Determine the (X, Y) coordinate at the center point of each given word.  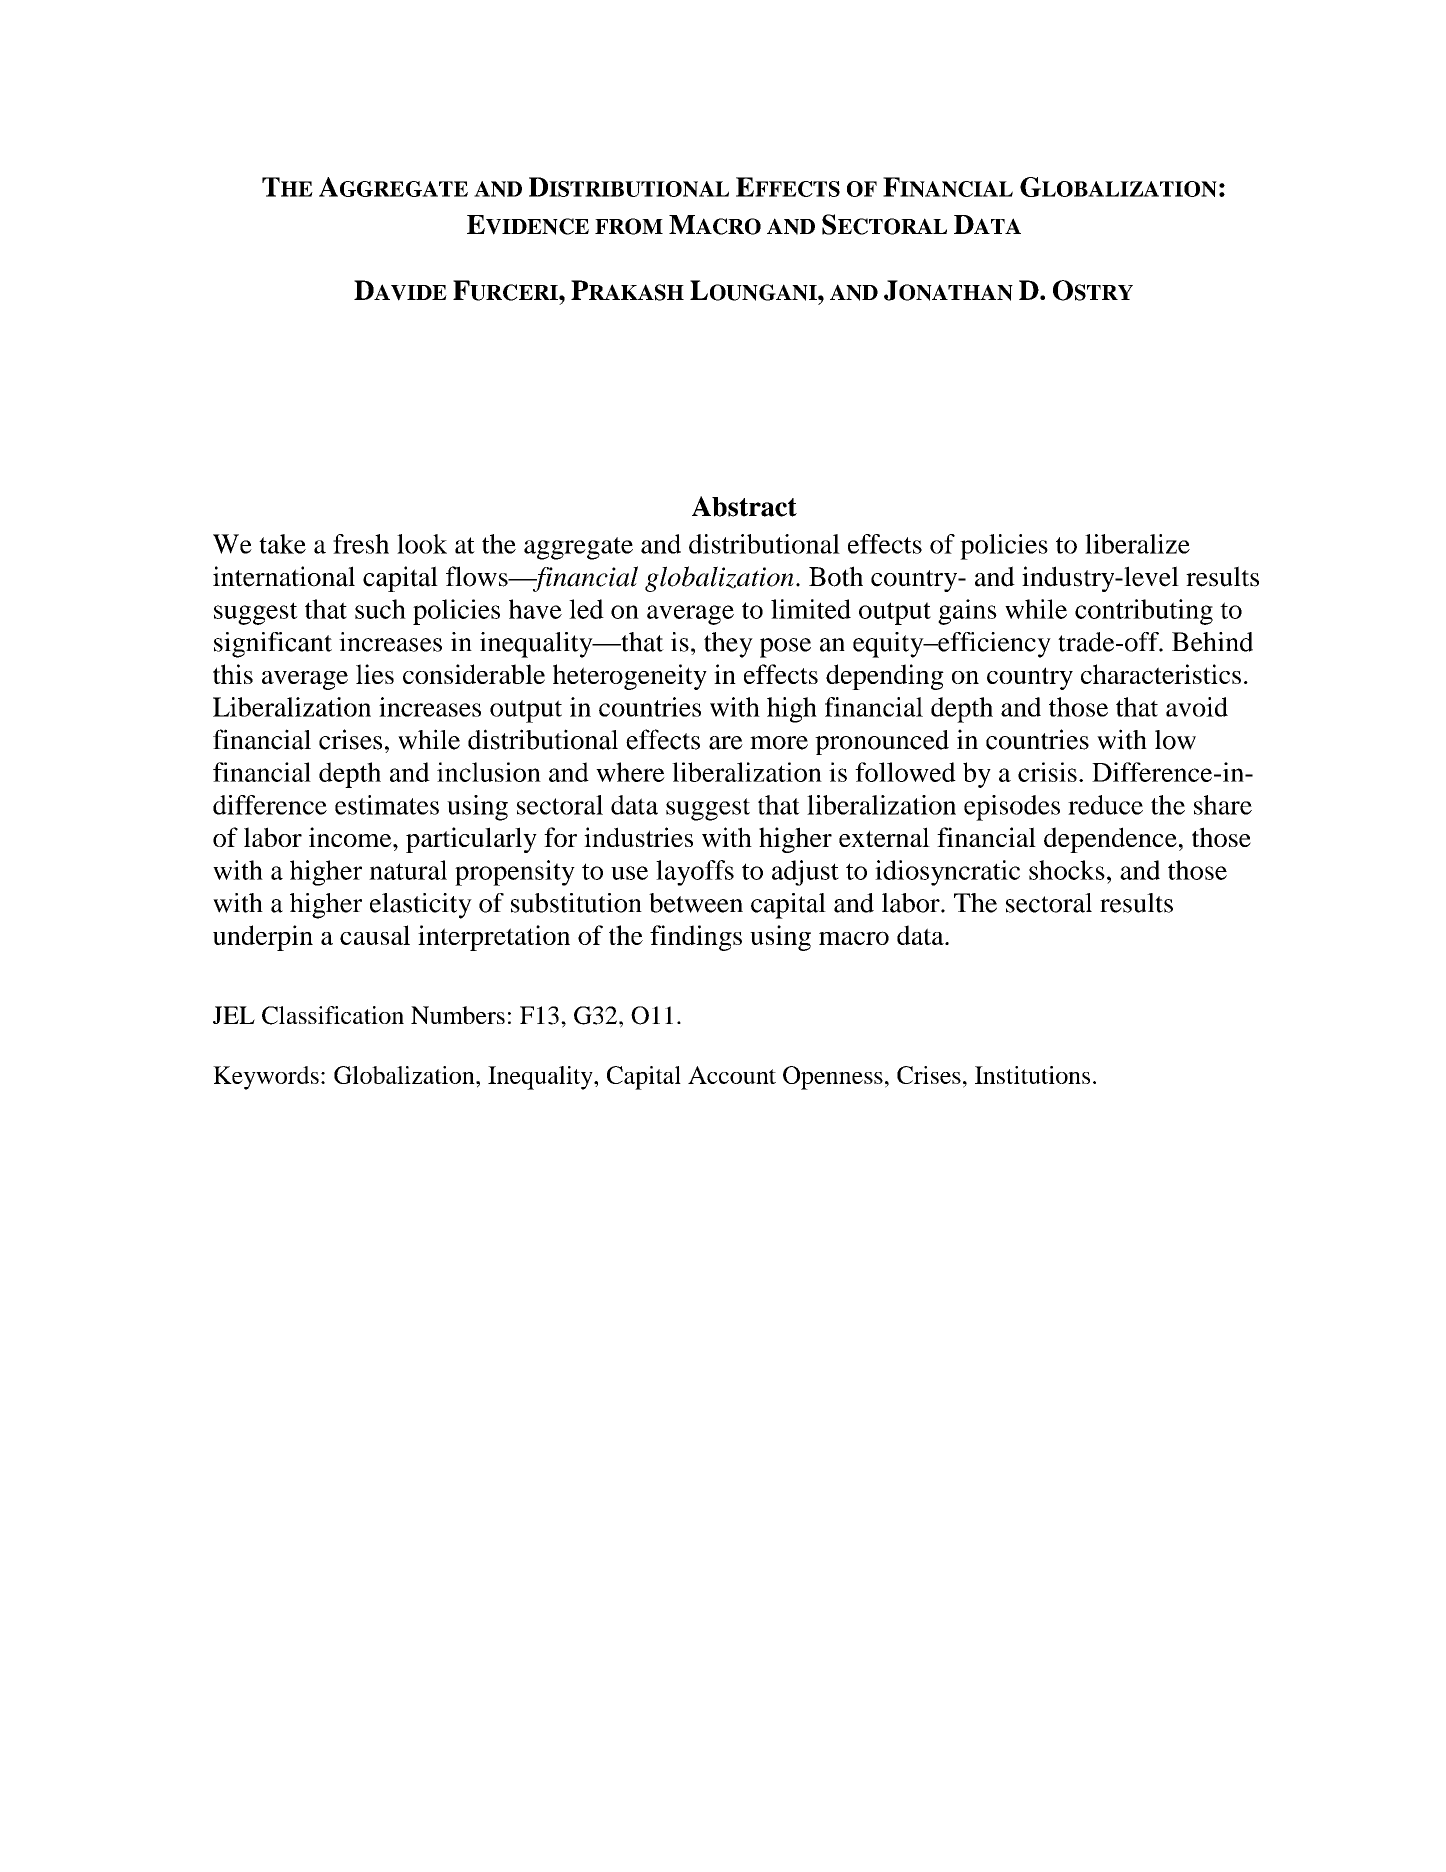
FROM (629, 226)
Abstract (744, 506)
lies (375, 674)
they (728, 645)
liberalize (1137, 544)
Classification (333, 1015)
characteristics (1161, 674)
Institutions (1032, 1075)
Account (732, 1075)
